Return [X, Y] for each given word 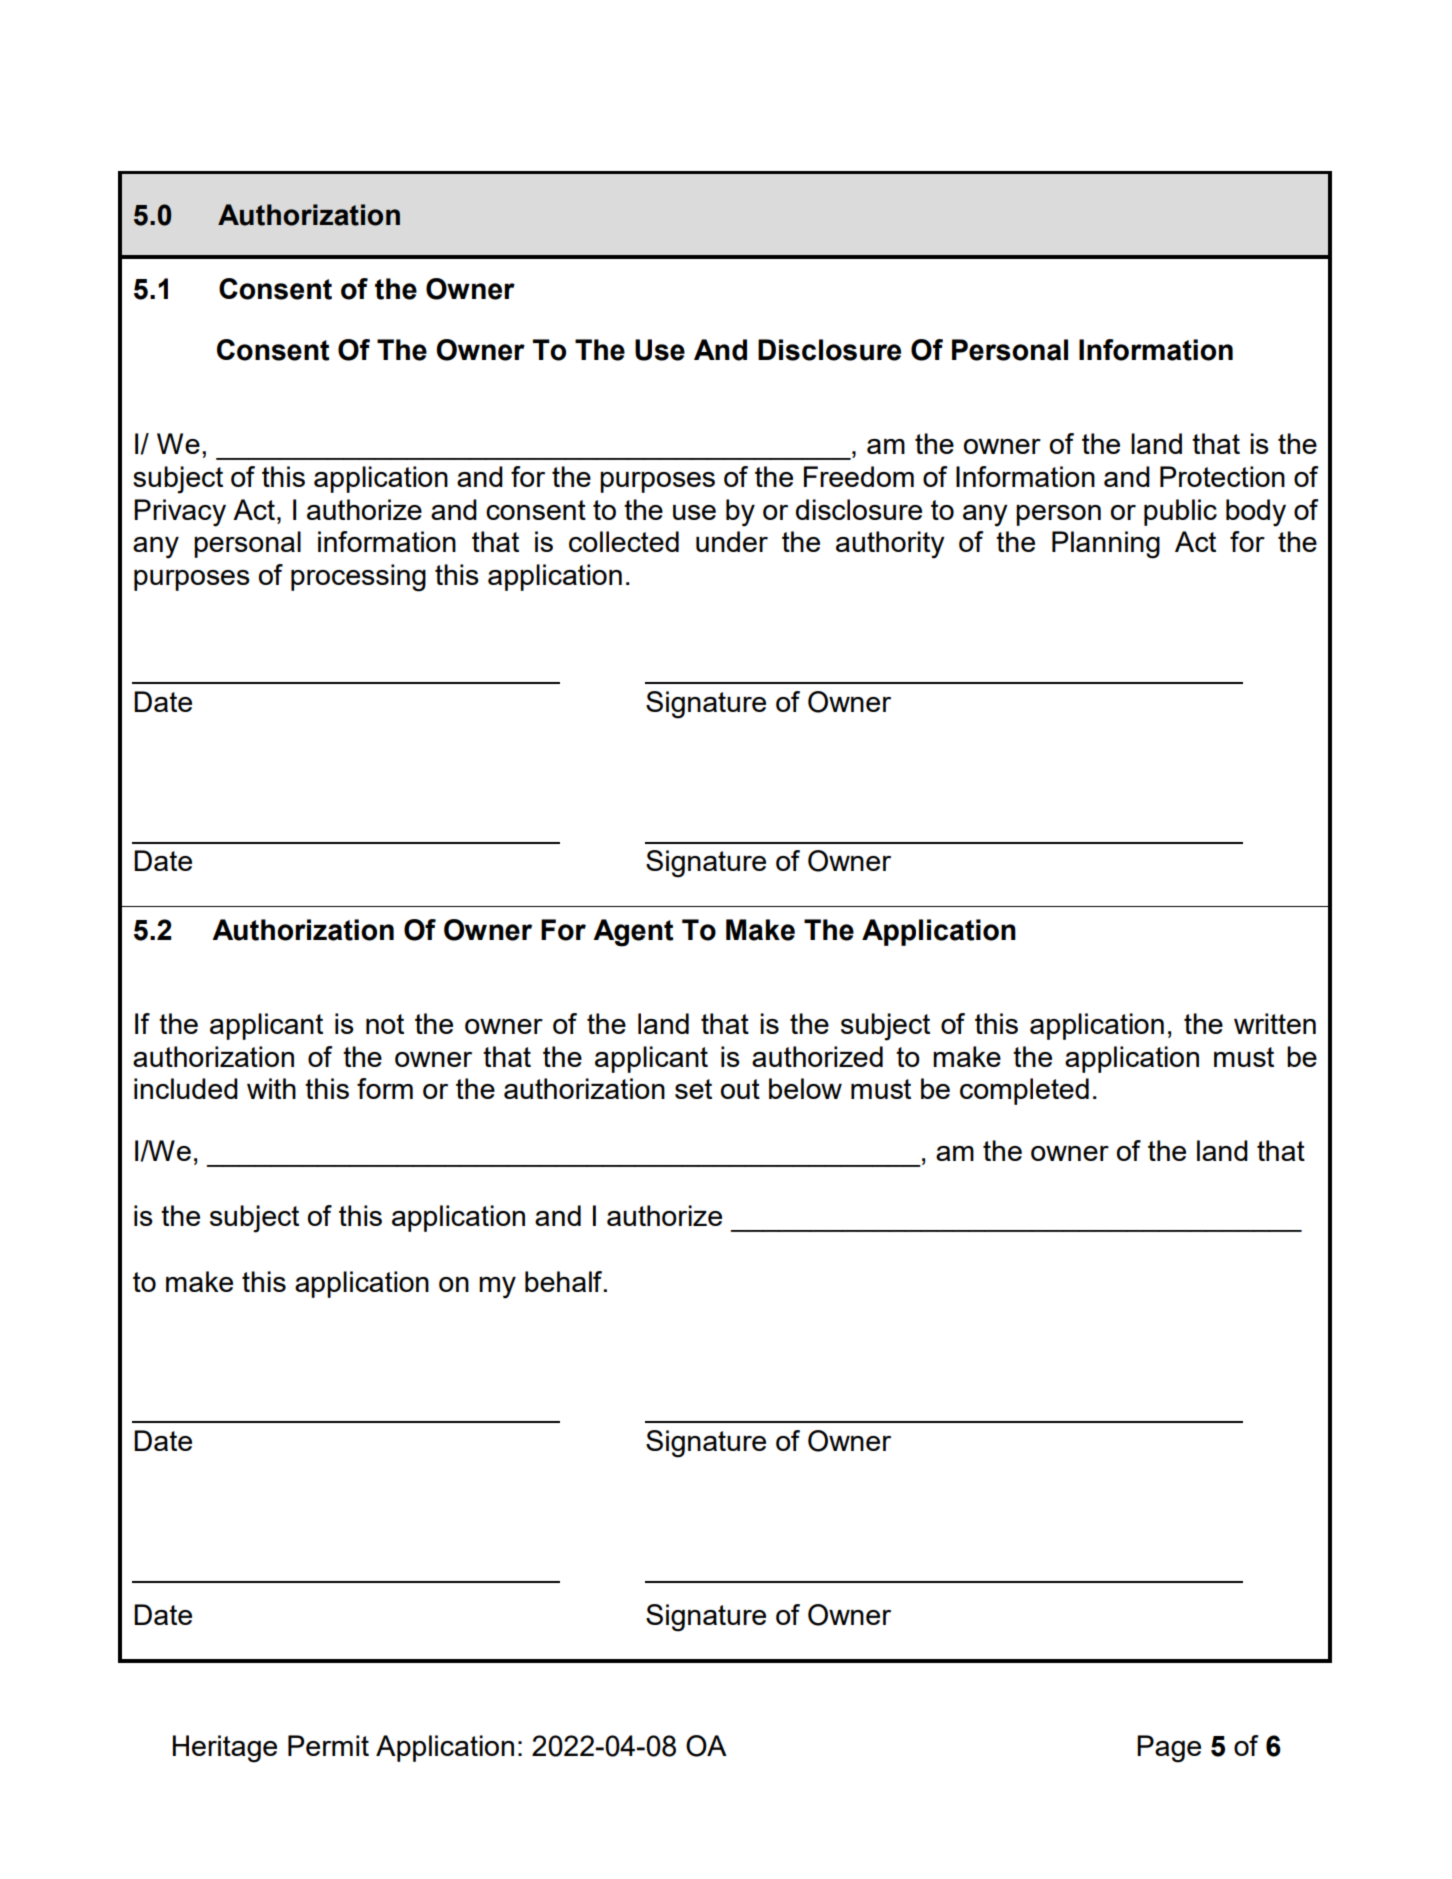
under [732, 541]
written [1275, 1023]
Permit [328, 1745]
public [1180, 512]
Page [1169, 1749]
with [271, 1088]
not [385, 1024]
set [693, 1089]
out [740, 1089]
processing [358, 578]
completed [1024, 1091]
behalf [565, 1281]
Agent [633, 933]
